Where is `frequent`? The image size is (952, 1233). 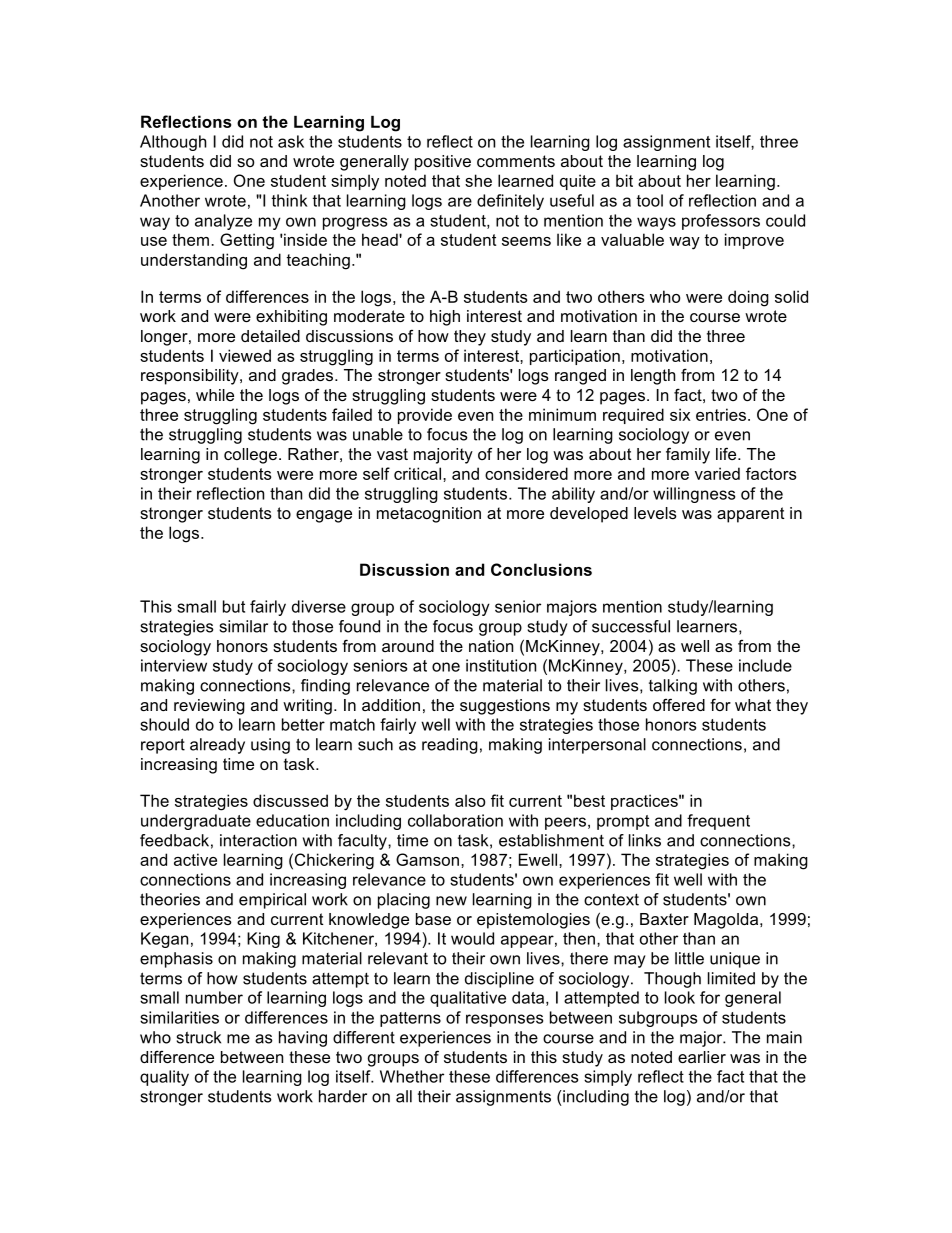 frequent is located at coordinates (718, 822).
